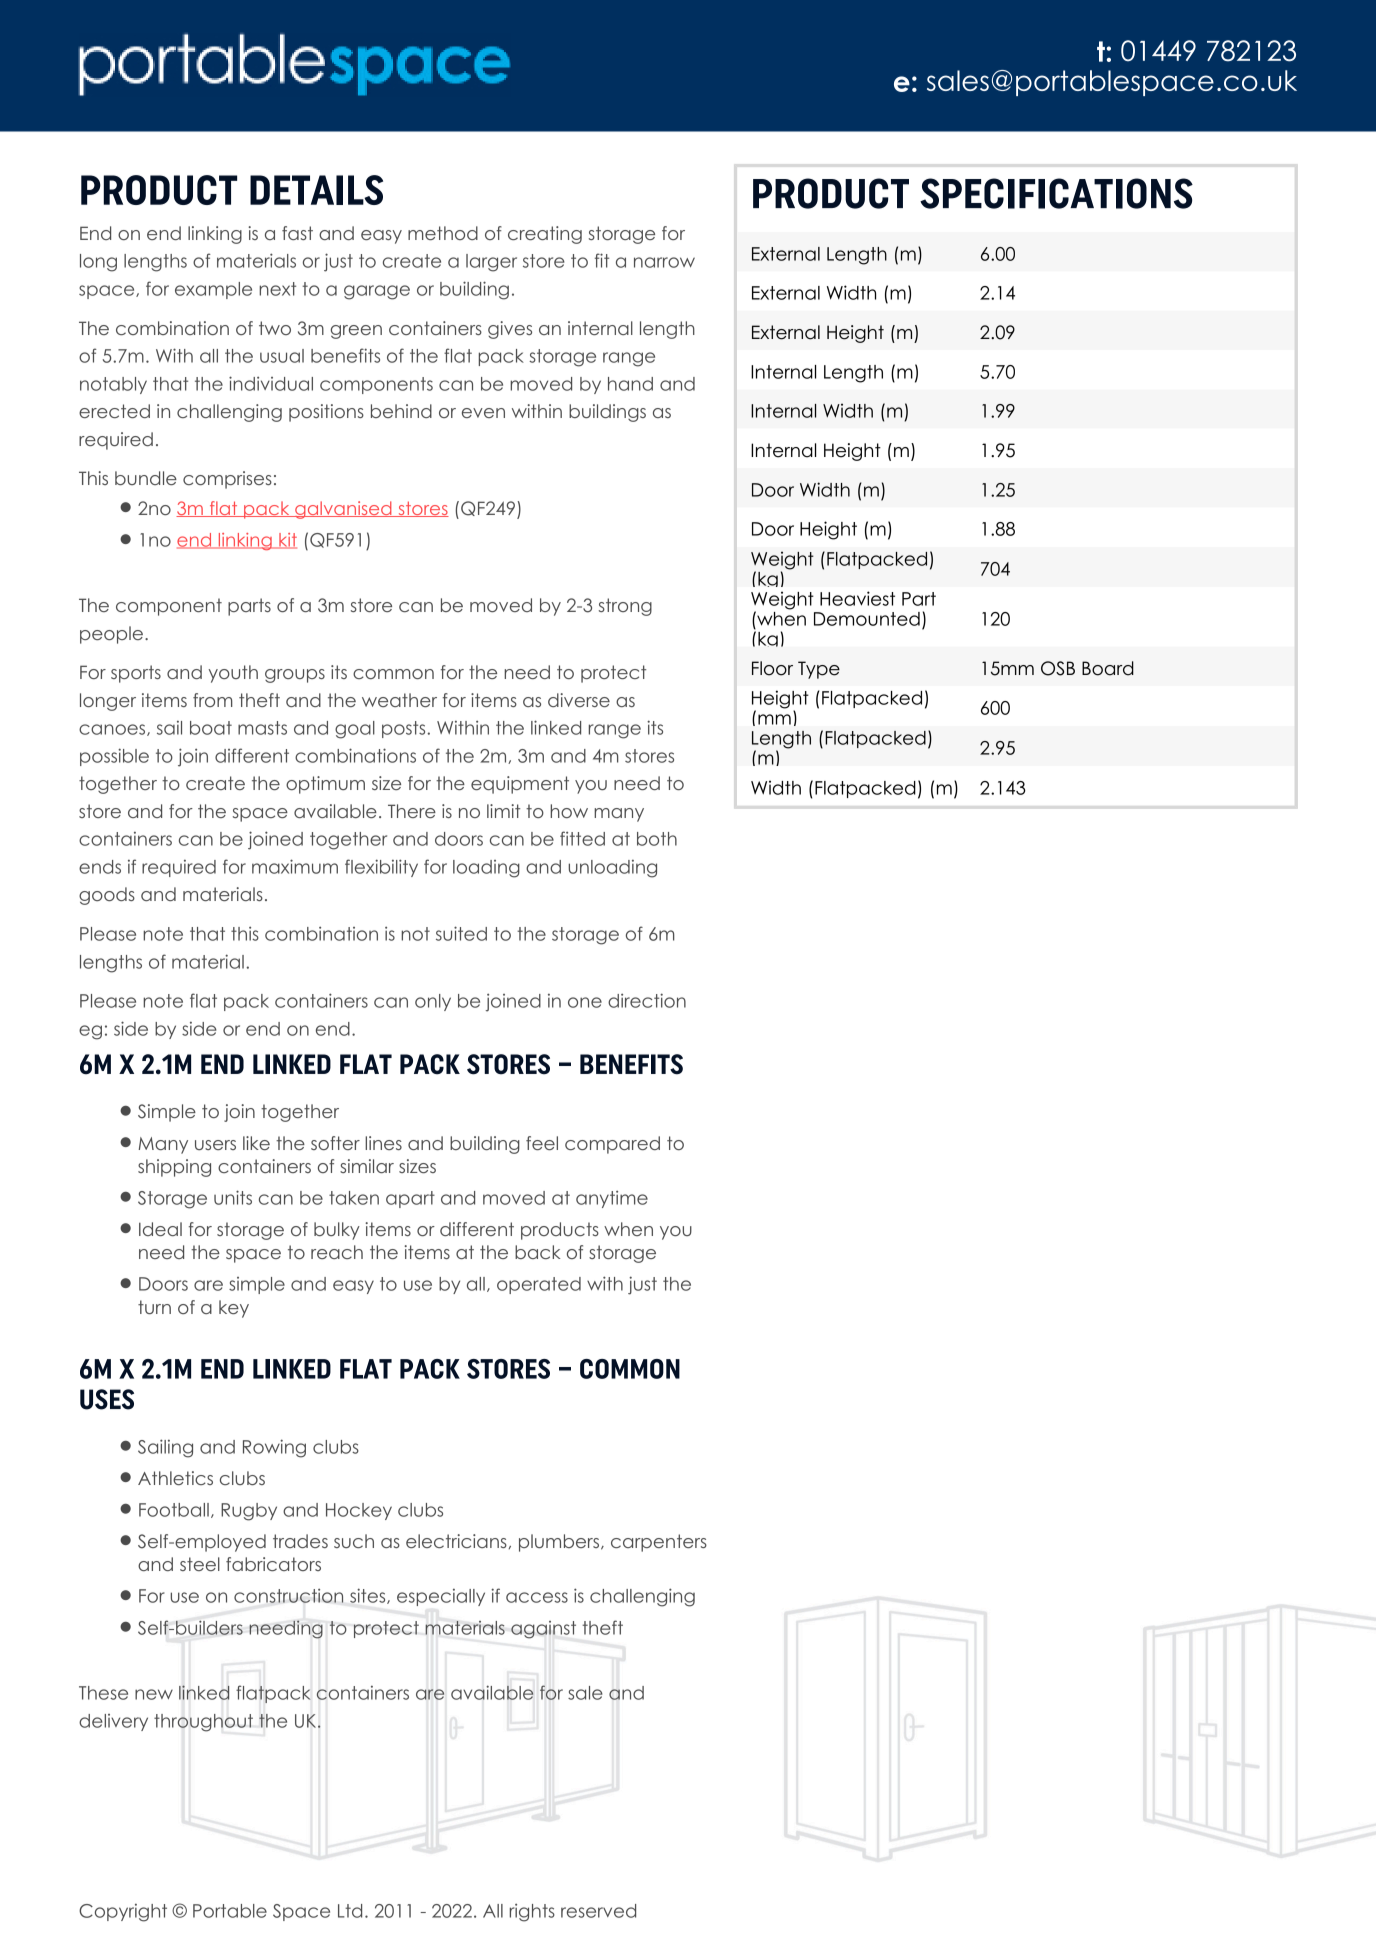  Describe the element at coordinates (612, 1145) in the page. I see `compared` at that location.
